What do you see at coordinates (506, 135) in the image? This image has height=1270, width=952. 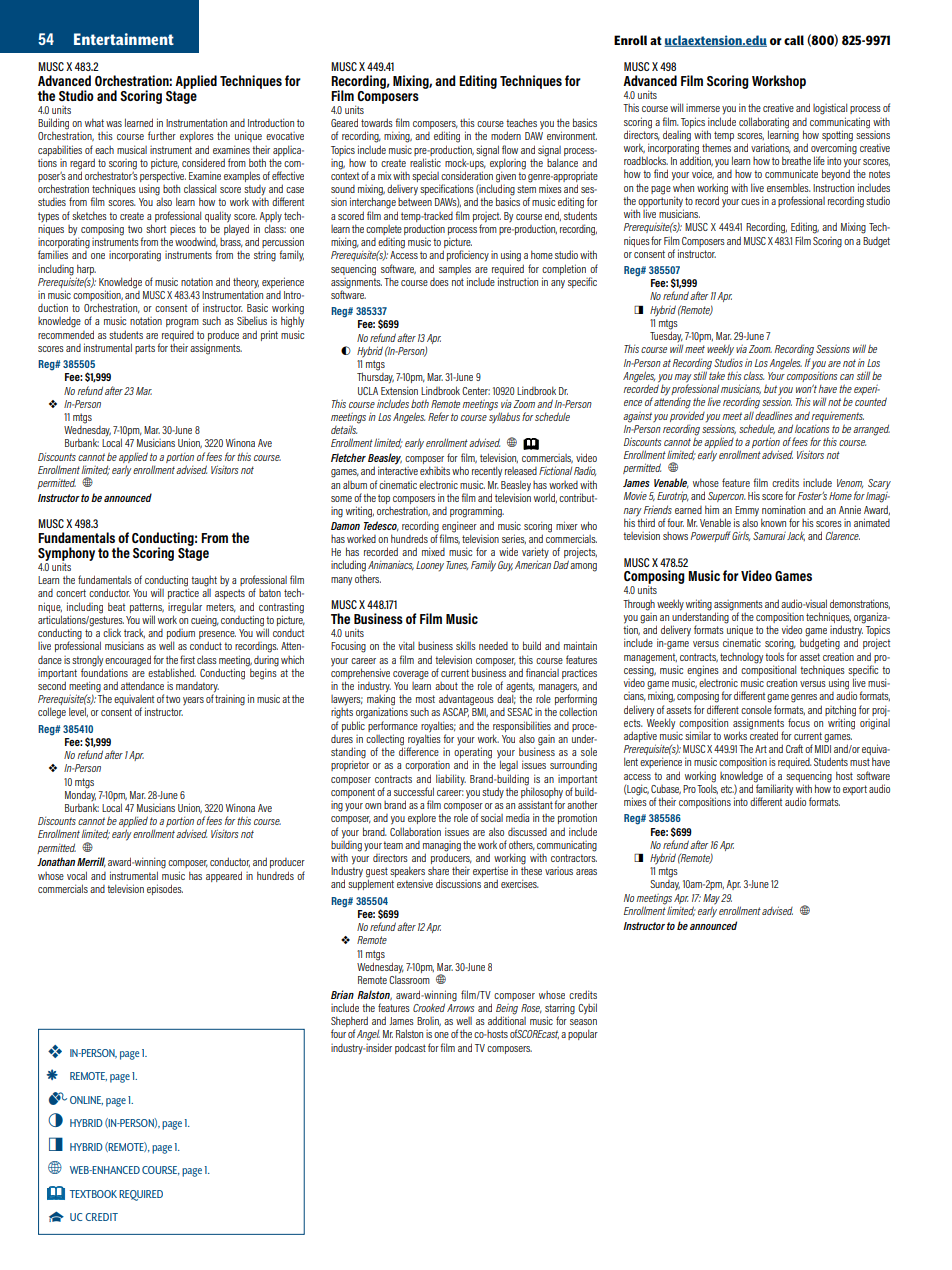 I see `modern` at bounding box center [506, 135].
